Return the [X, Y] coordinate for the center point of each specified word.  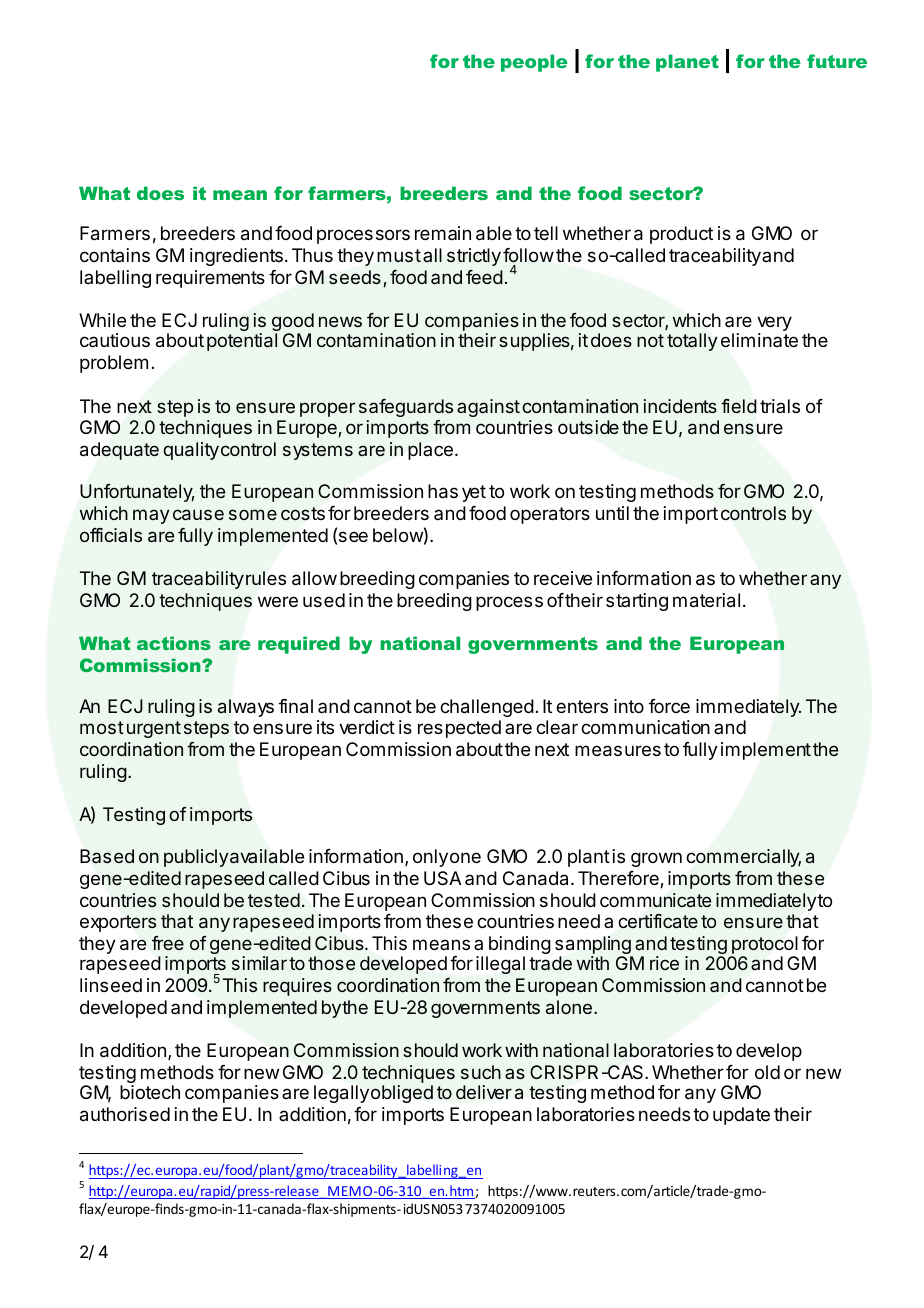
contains [115, 255]
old [767, 1072]
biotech [150, 1092]
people [534, 63]
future [837, 61]
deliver [484, 1092]
